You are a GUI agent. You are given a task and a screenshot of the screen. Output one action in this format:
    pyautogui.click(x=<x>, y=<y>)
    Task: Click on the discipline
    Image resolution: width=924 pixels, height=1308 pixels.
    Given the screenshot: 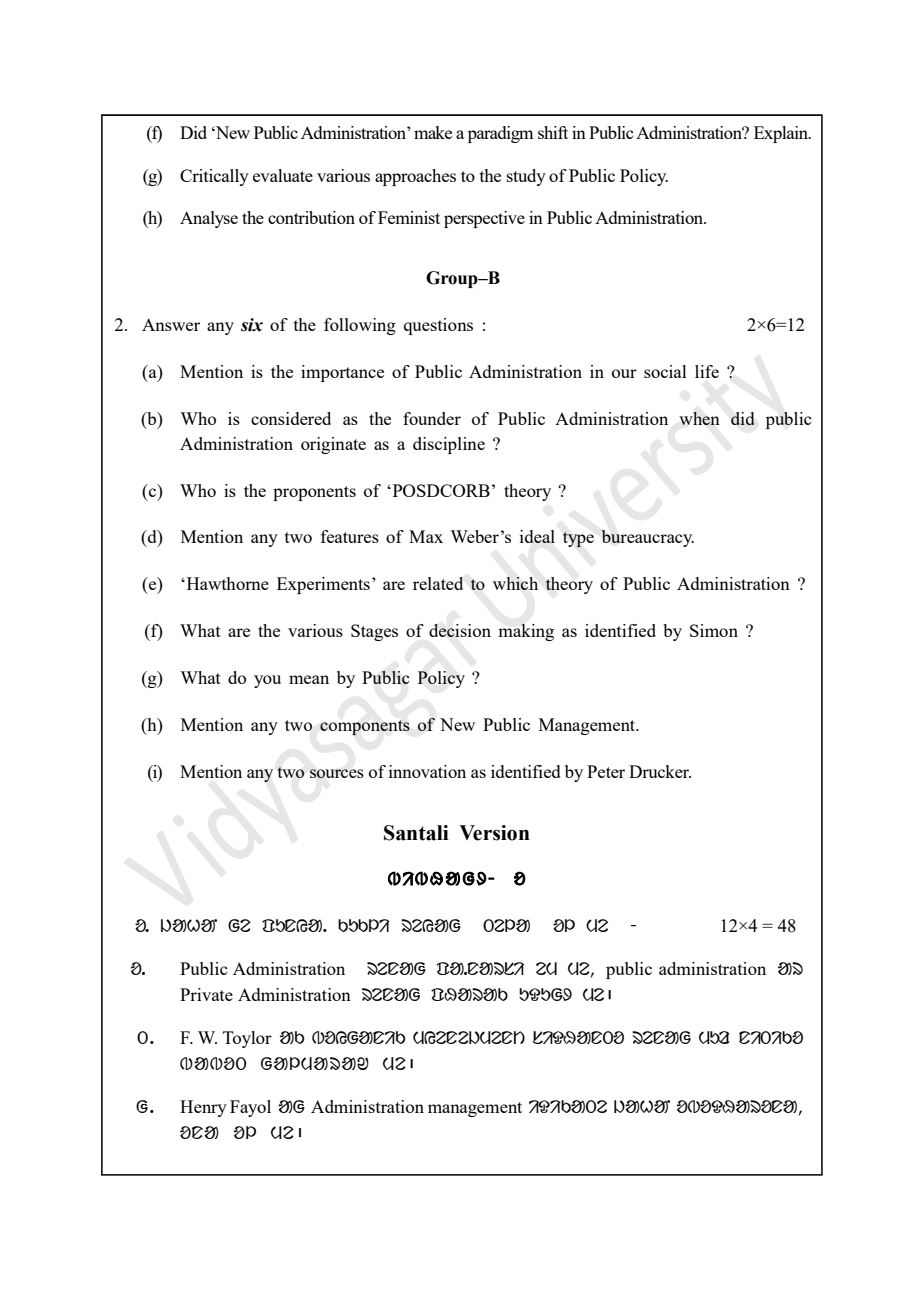 What is the action you would take?
    pyautogui.click(x=449, y=445)
